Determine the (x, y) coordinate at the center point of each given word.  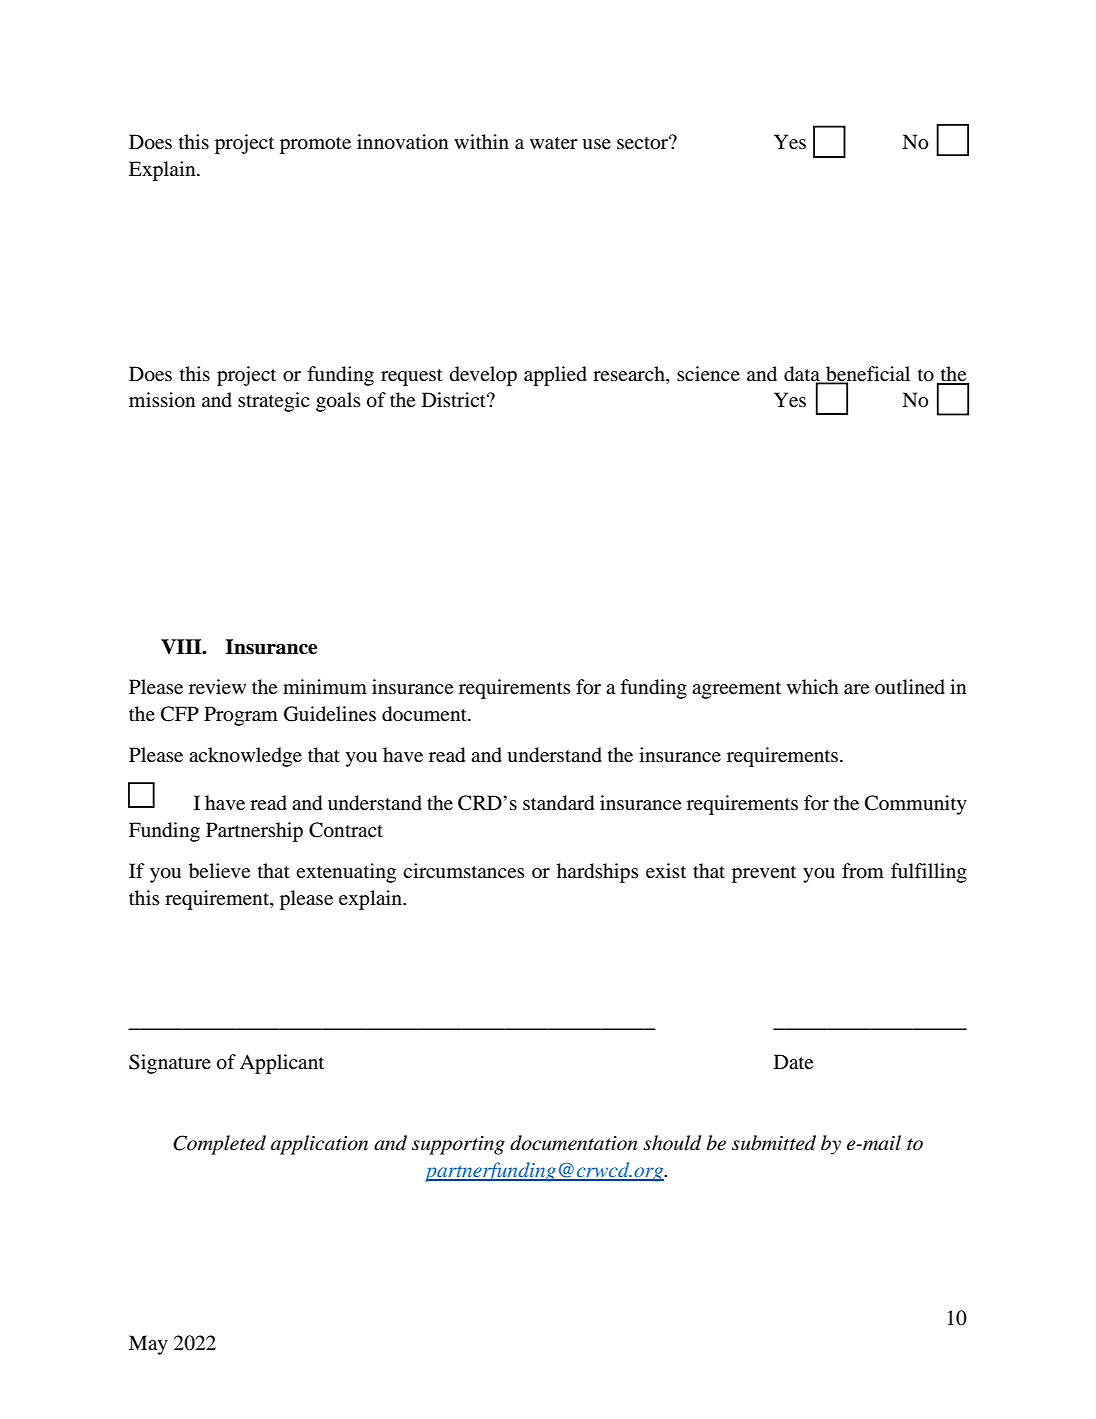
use (596, 144)
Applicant (282, 1064)
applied (555, 376)
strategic (274, 402)
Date (793, 1061)
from (863, 871)
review (217, 686)
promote (315, 145)
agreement (736, 690)
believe (219, 871)
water (554, 143)
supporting (458, 1145)
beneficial (867, 374)
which (813, 686)
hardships (598, 873)
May (148, 1345)
